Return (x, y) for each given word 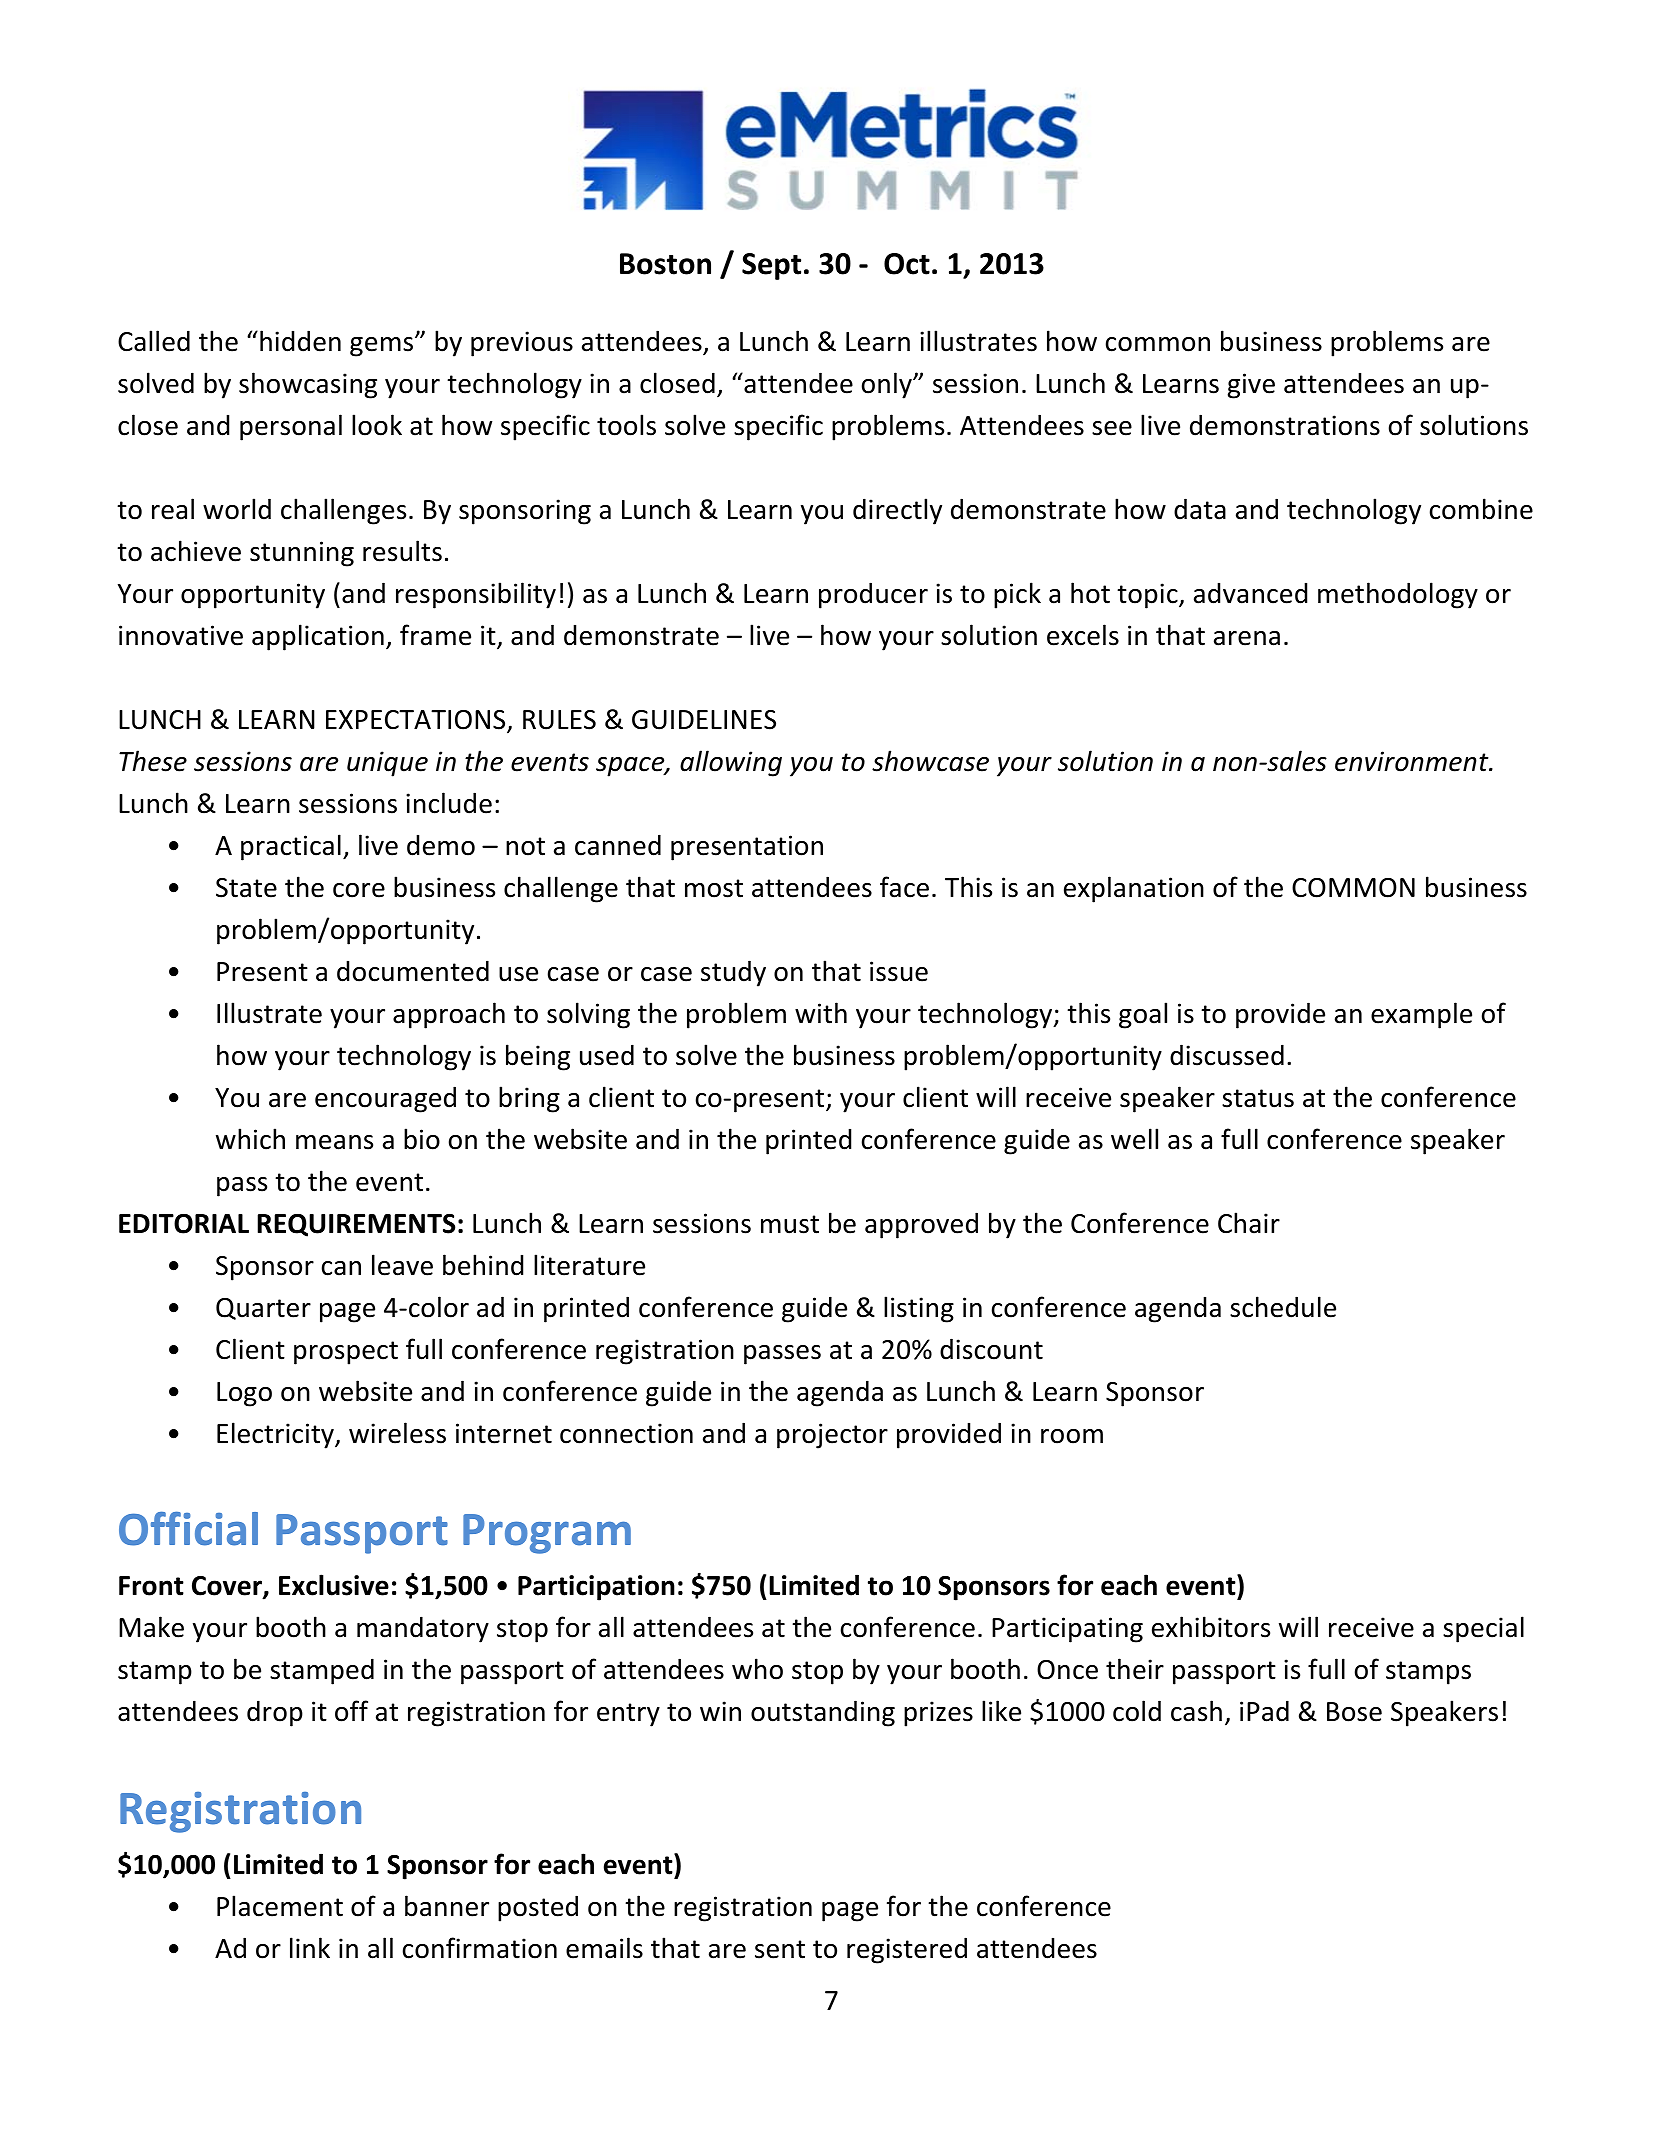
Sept (771, 266)
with (821, 1013)
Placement (280, 1906)
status (1258, 1098)
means (334, 1142)
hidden (300, 341)
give (1251, 386)
